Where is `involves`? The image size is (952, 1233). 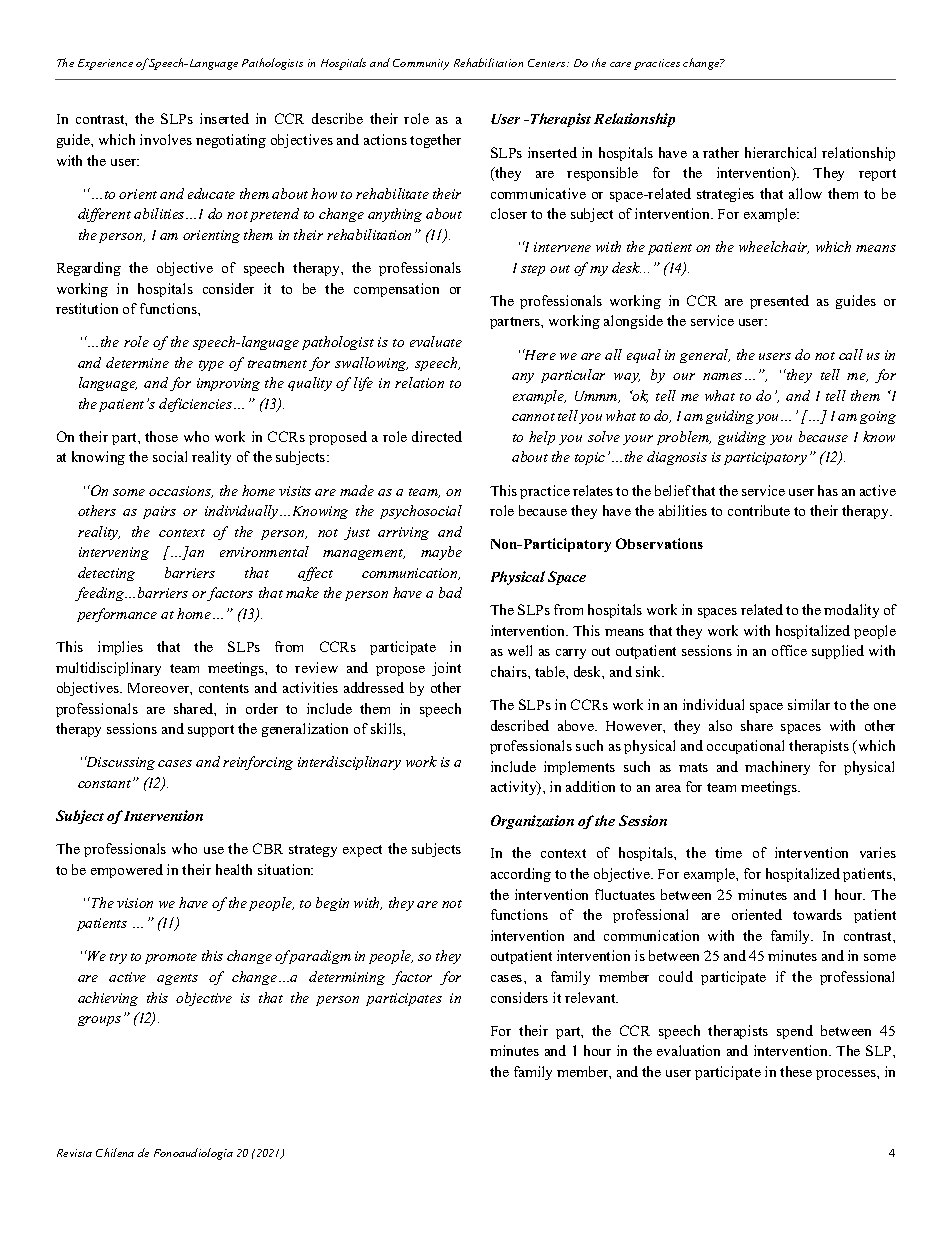 involves is located at coordinates (166, 139).
